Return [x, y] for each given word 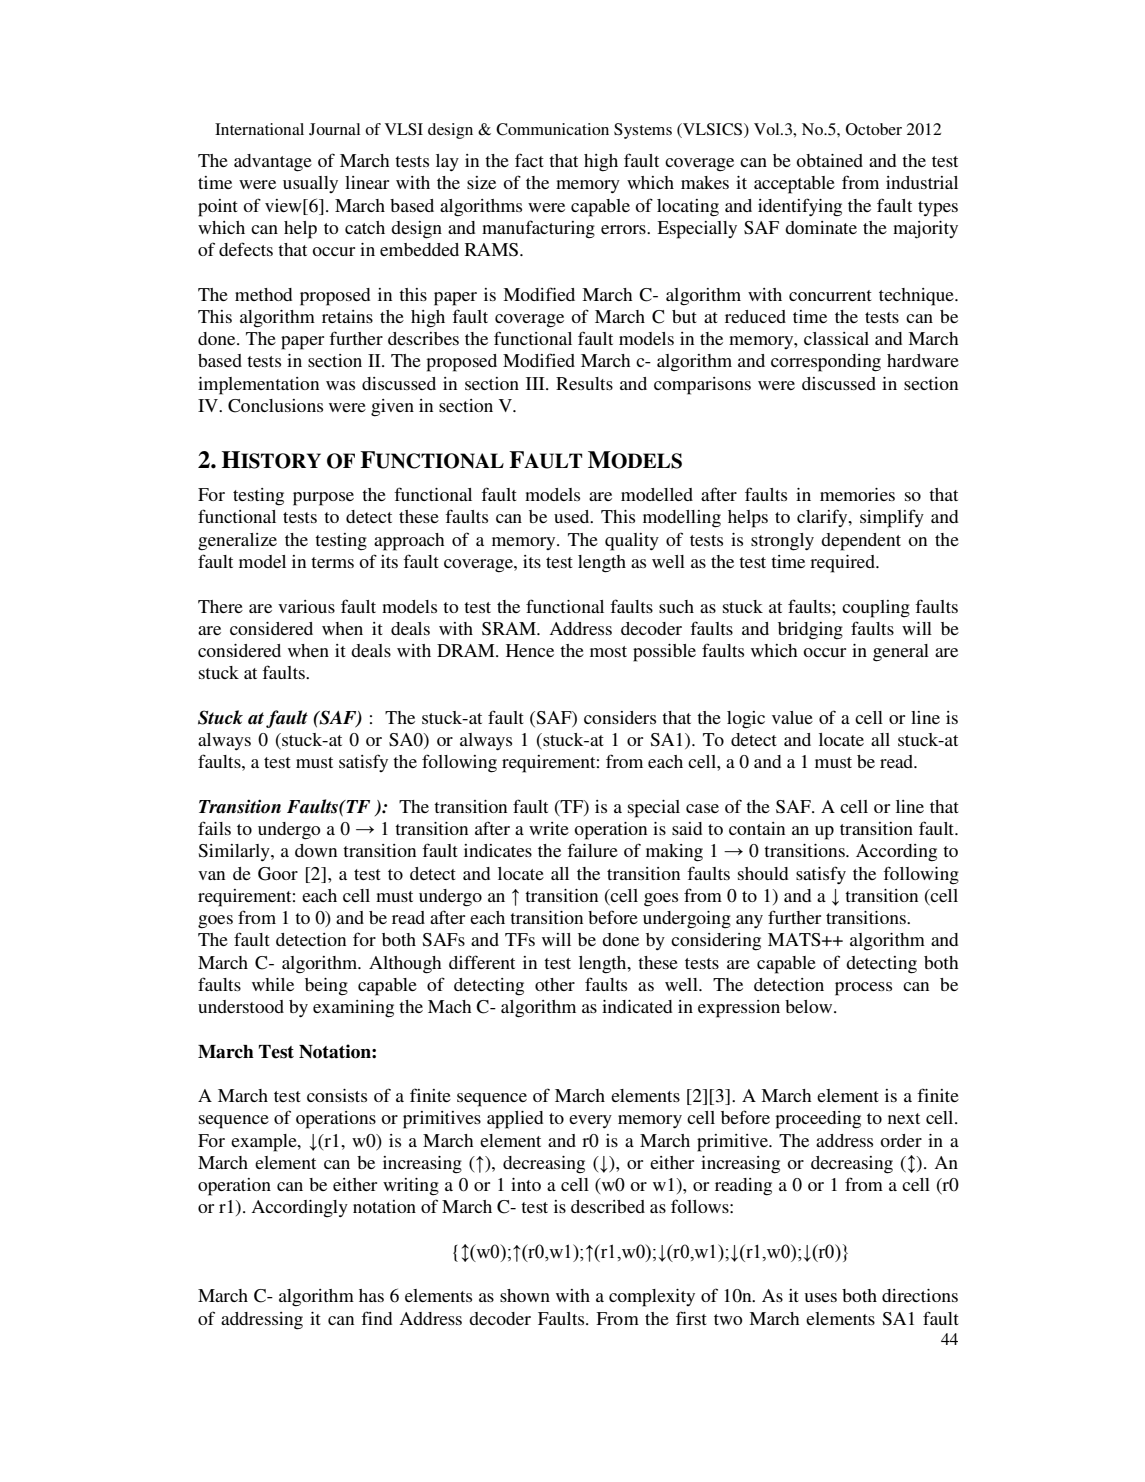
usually [310, 184]
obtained [829, 160]
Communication [552, 129]
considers [620, 717]
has [371, 1295]
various [306, 606]
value [792, 717]
